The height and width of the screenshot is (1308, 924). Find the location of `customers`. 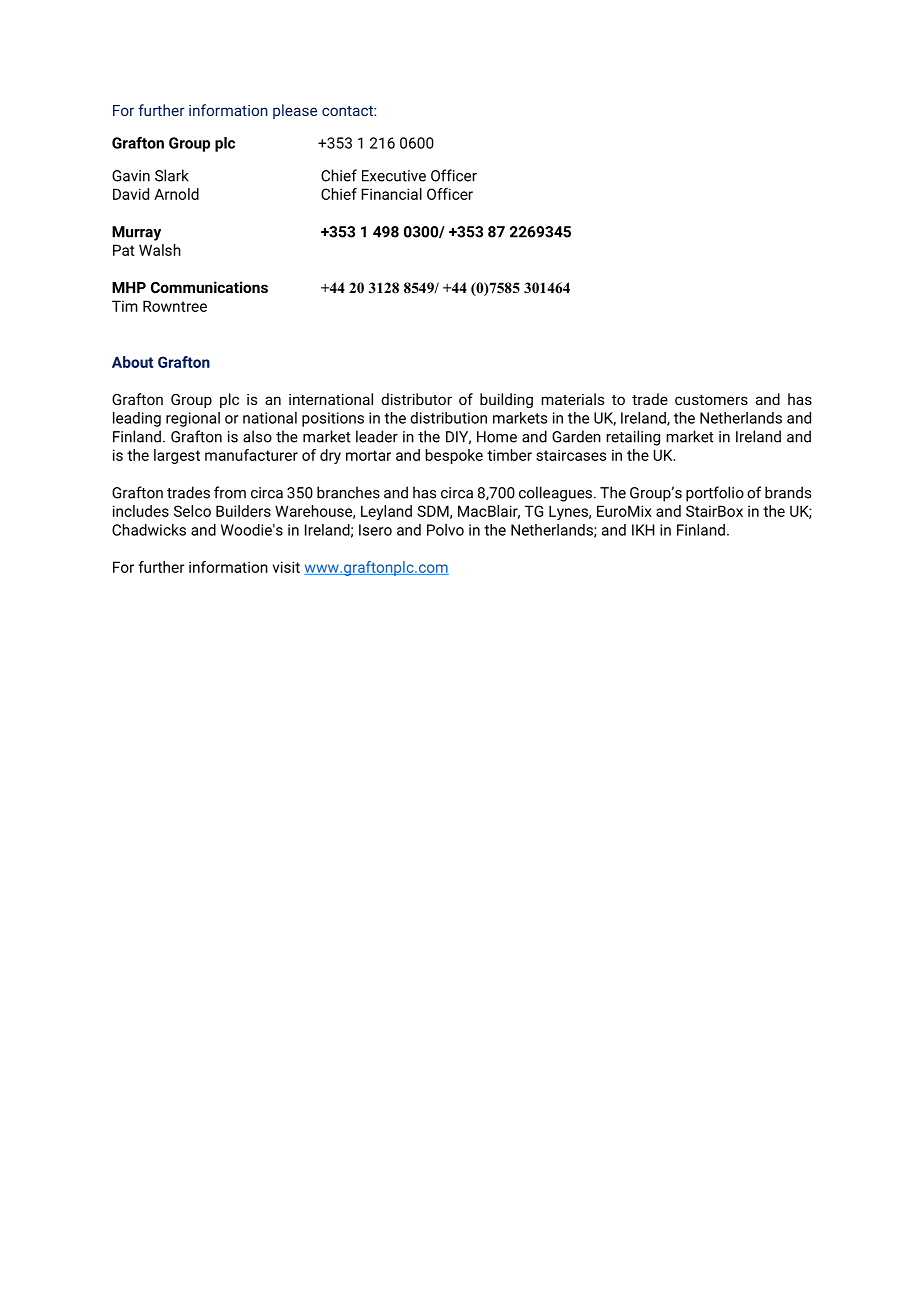

customers is located at coordinates (711, 400).
